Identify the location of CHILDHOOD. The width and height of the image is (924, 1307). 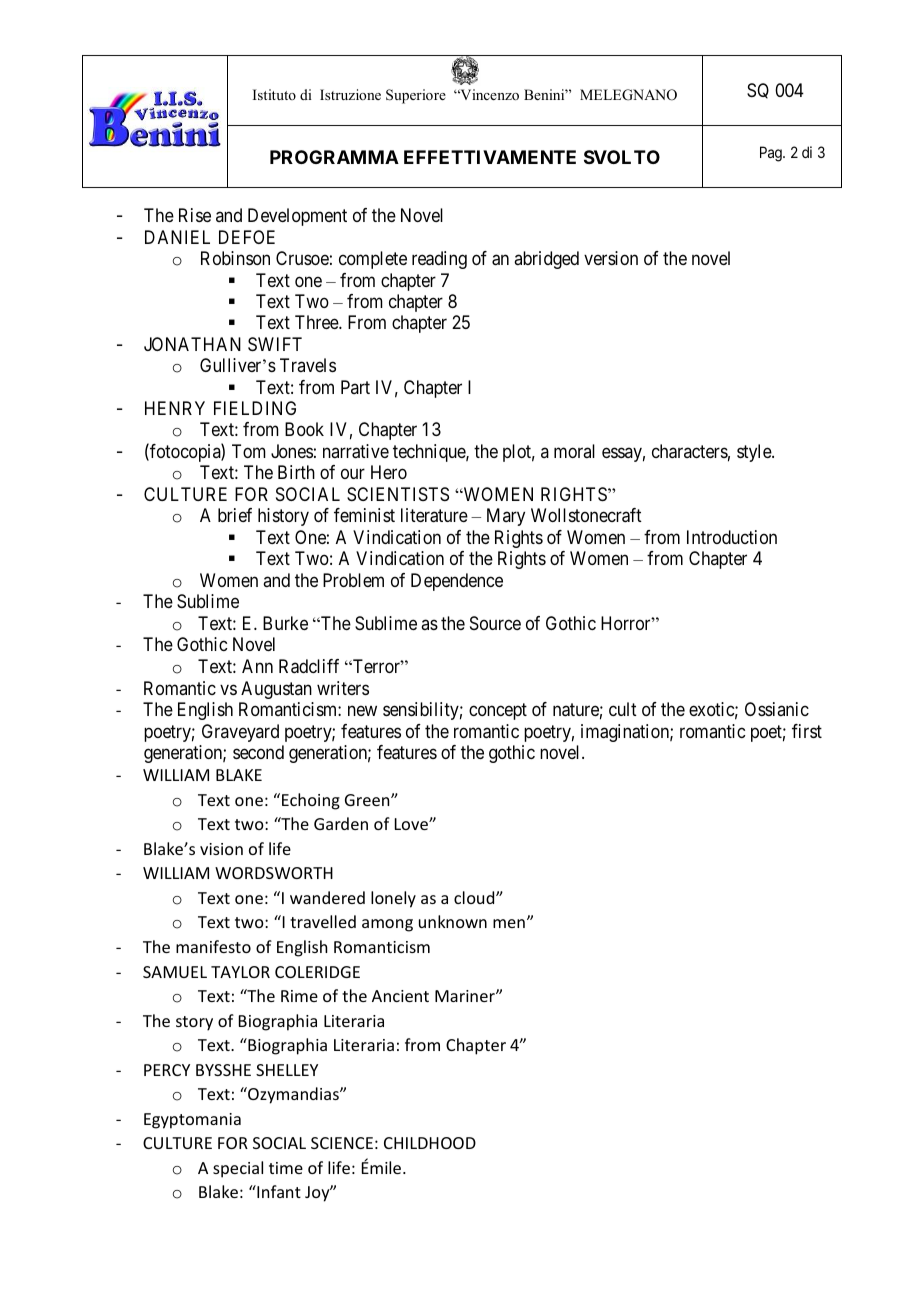
(430, 1143).
